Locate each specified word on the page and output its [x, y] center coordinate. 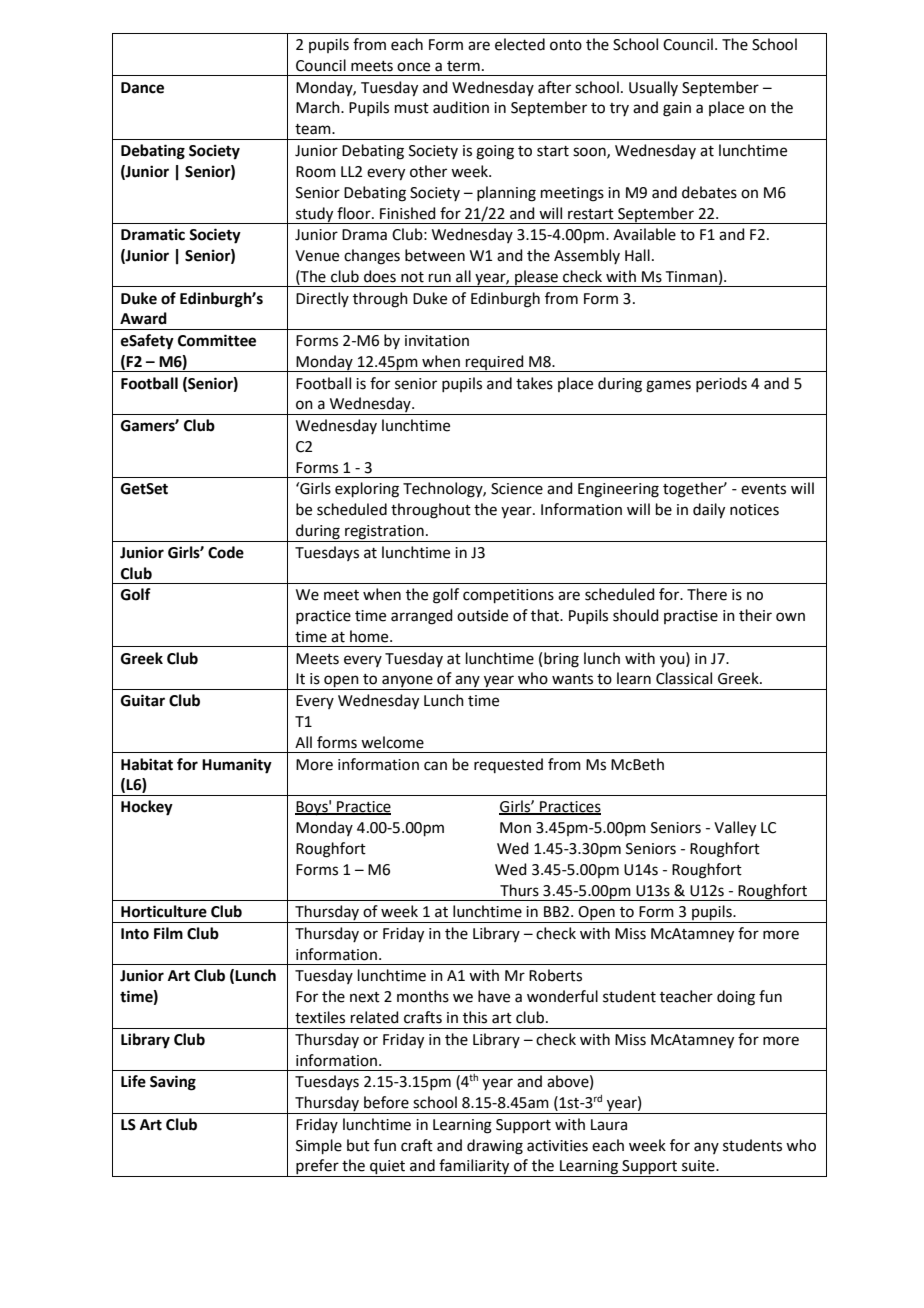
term [463, 66]
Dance [142, 88]
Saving [173, 1083]
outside [482, 615]
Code [226, 552]
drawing [495, 1147]
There [707, 594]
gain [677, 109]
